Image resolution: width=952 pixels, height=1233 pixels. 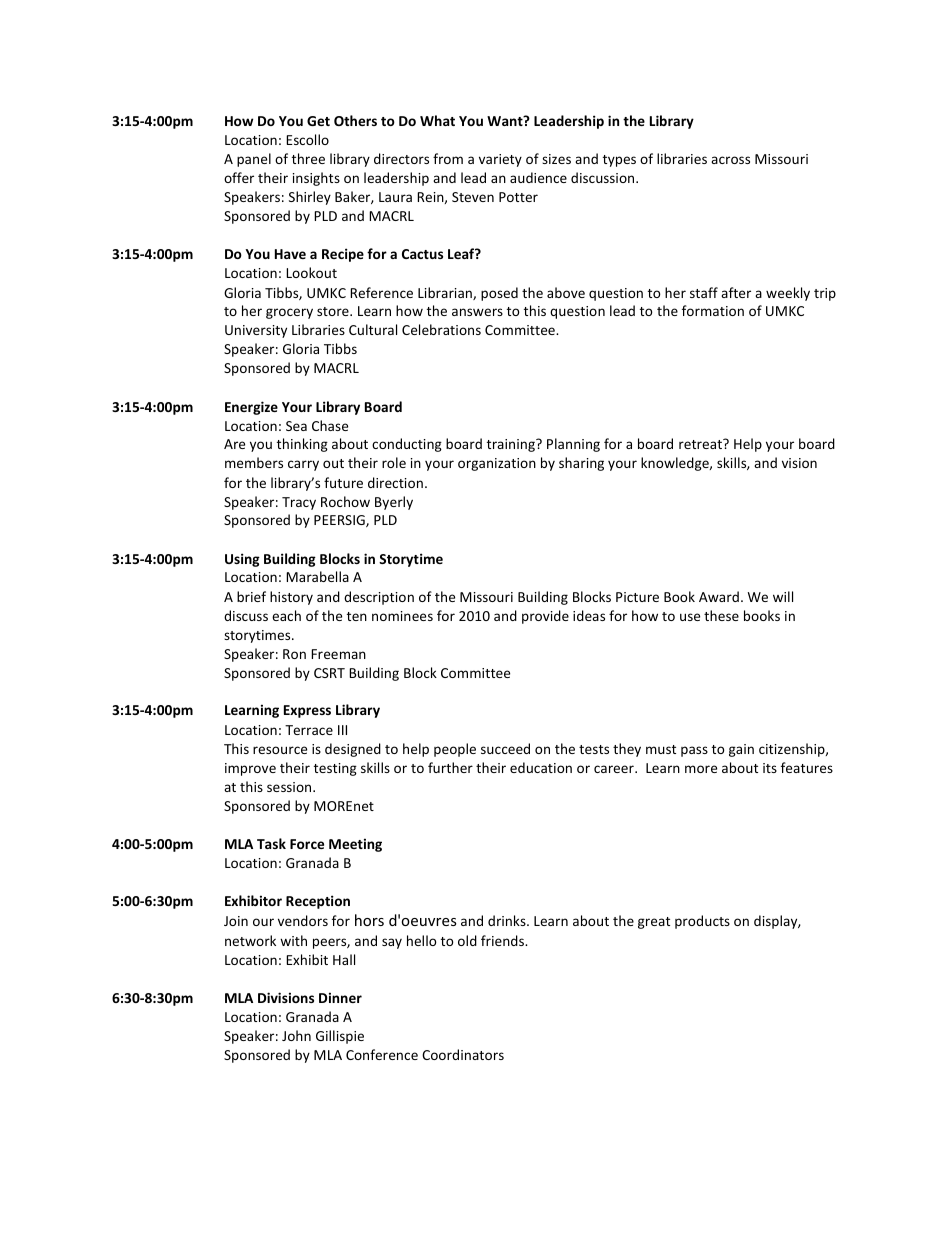 I want to click on John, so click(x=296, y=1035).
